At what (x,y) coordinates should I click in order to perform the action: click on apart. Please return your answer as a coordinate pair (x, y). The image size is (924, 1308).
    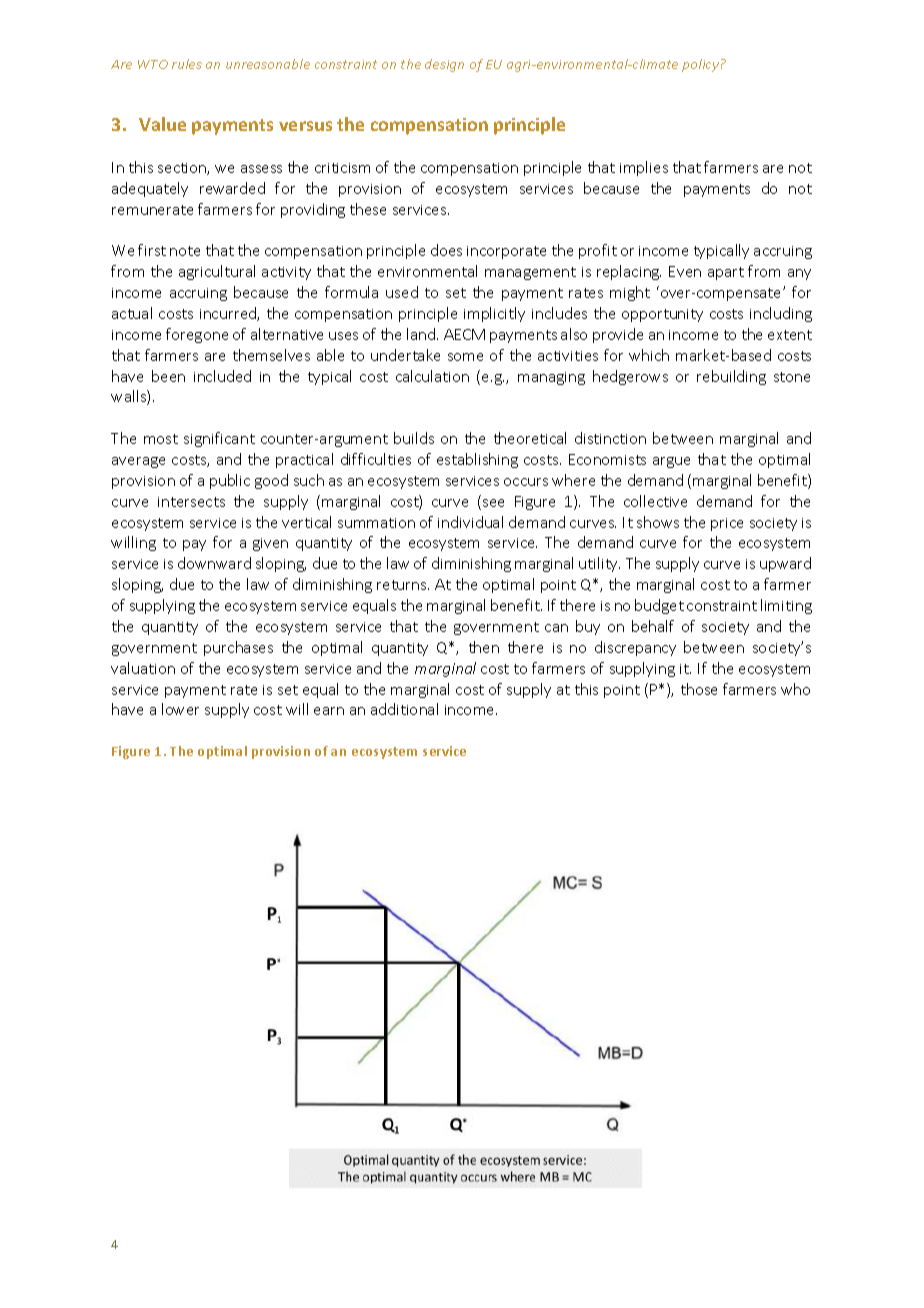
    Looking at the image, I should click on (726, 273).
